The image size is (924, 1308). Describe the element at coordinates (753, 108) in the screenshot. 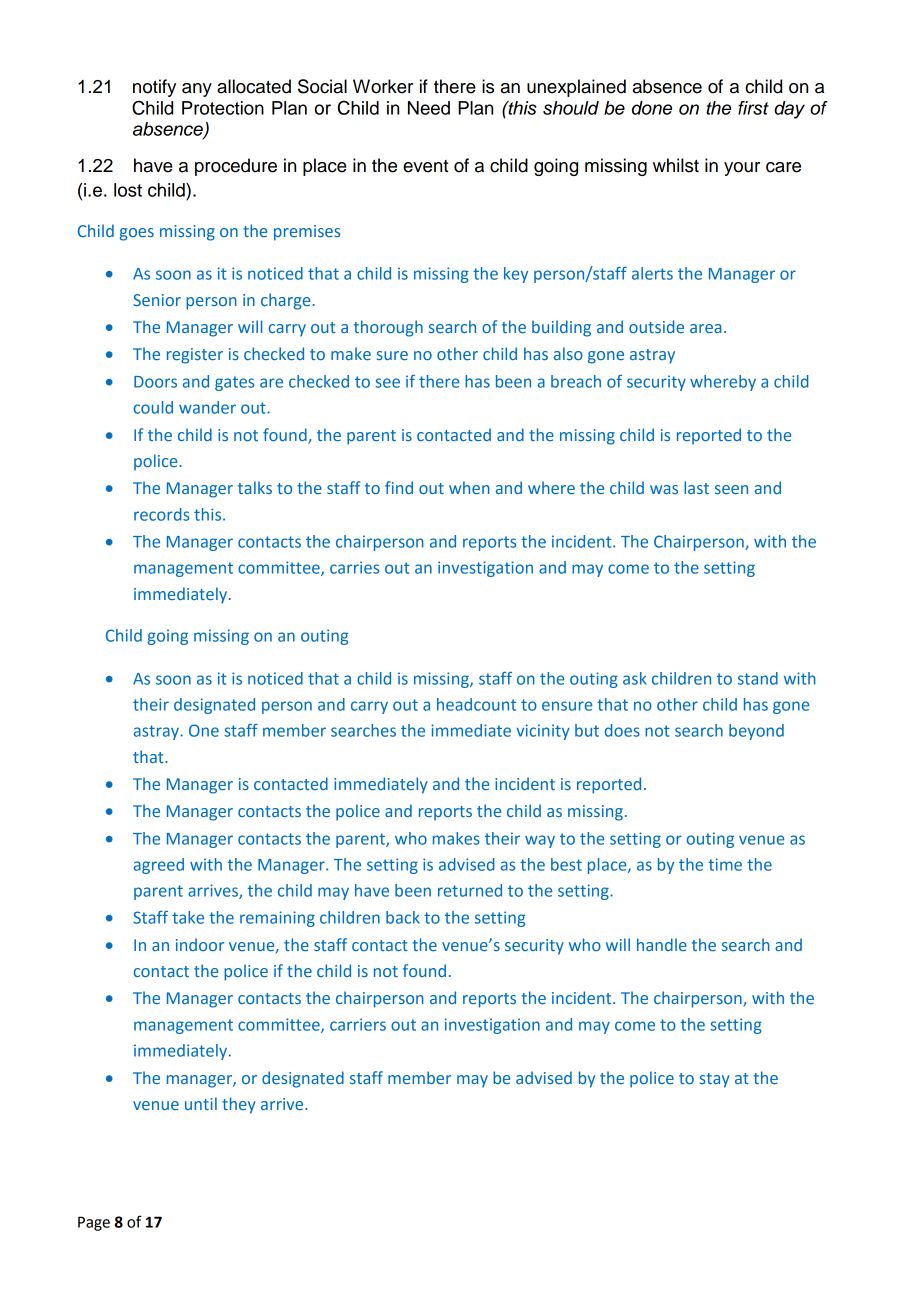

I see `first` at that location.
